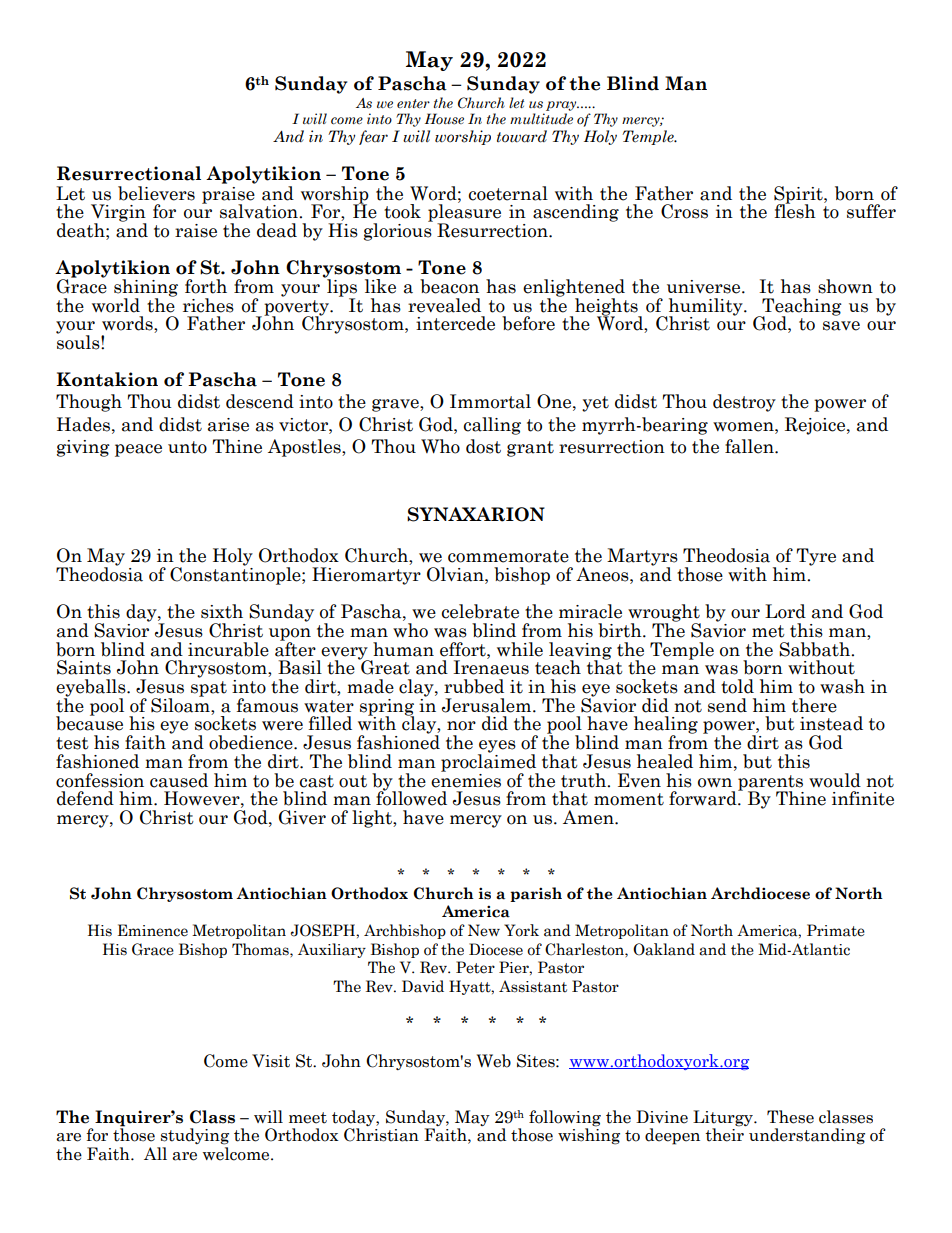 This screenshot has height=1233, width=952. I want to click on Primate, so click(836, 930).
